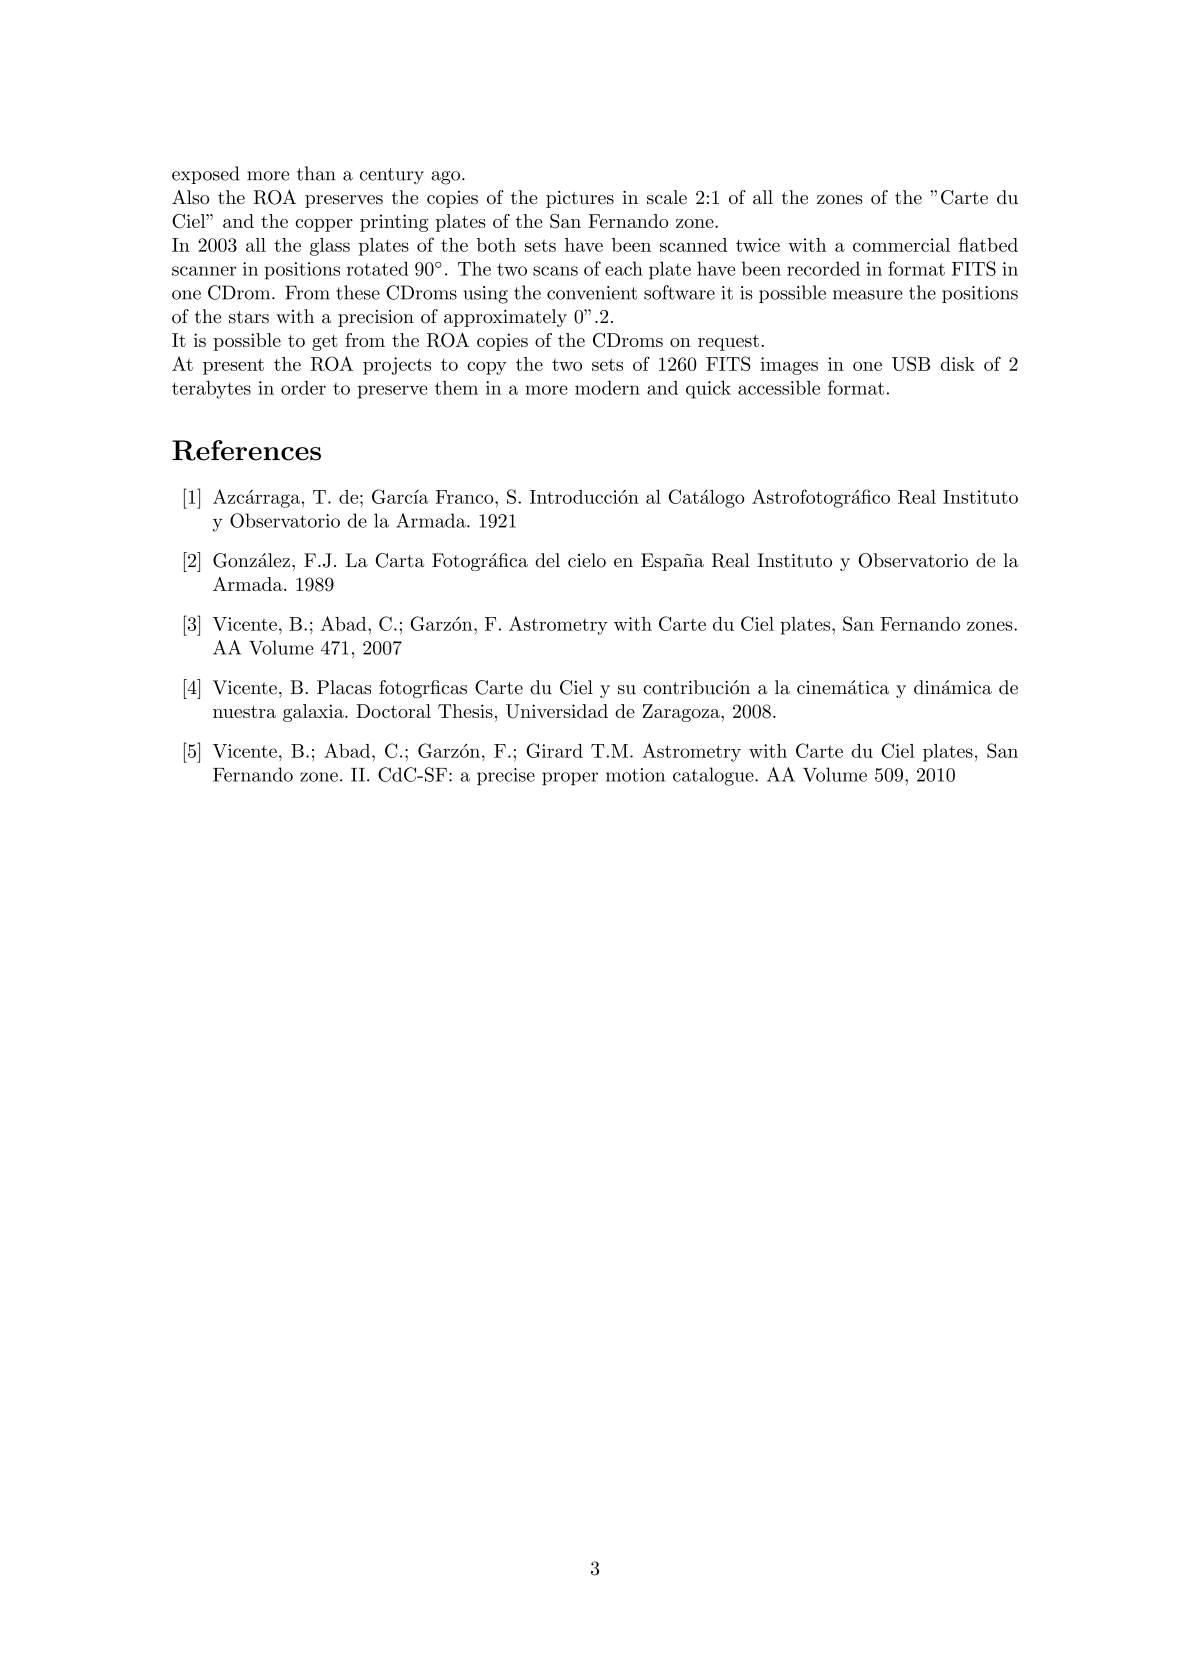 This page has width=1185, height=1677. What do you see at coordinates (714, 776) in the page?
I see `catalogue` at bounding box center [714, 776].
